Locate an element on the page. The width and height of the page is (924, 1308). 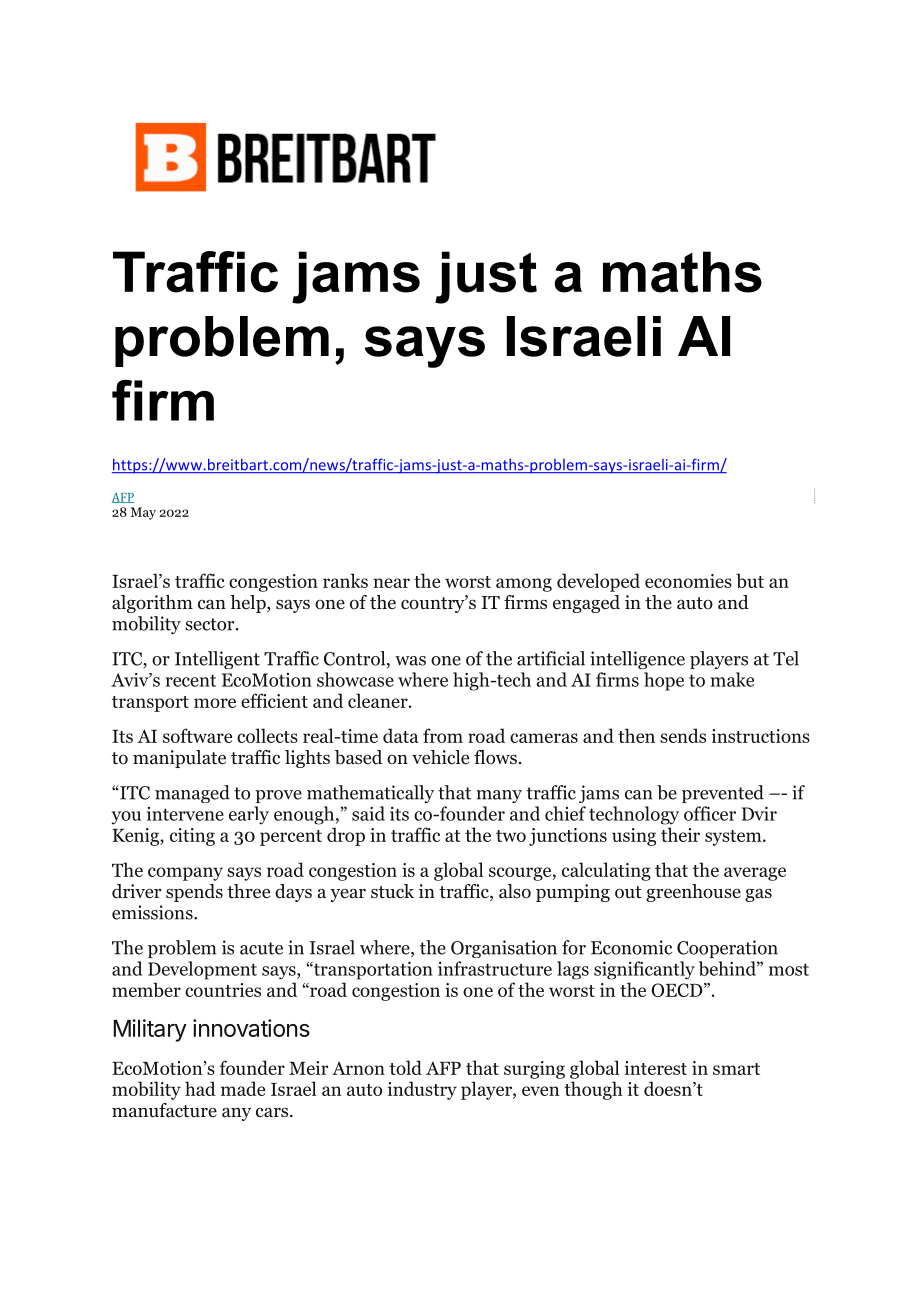
intervene is located at coordinates (185, 814).
